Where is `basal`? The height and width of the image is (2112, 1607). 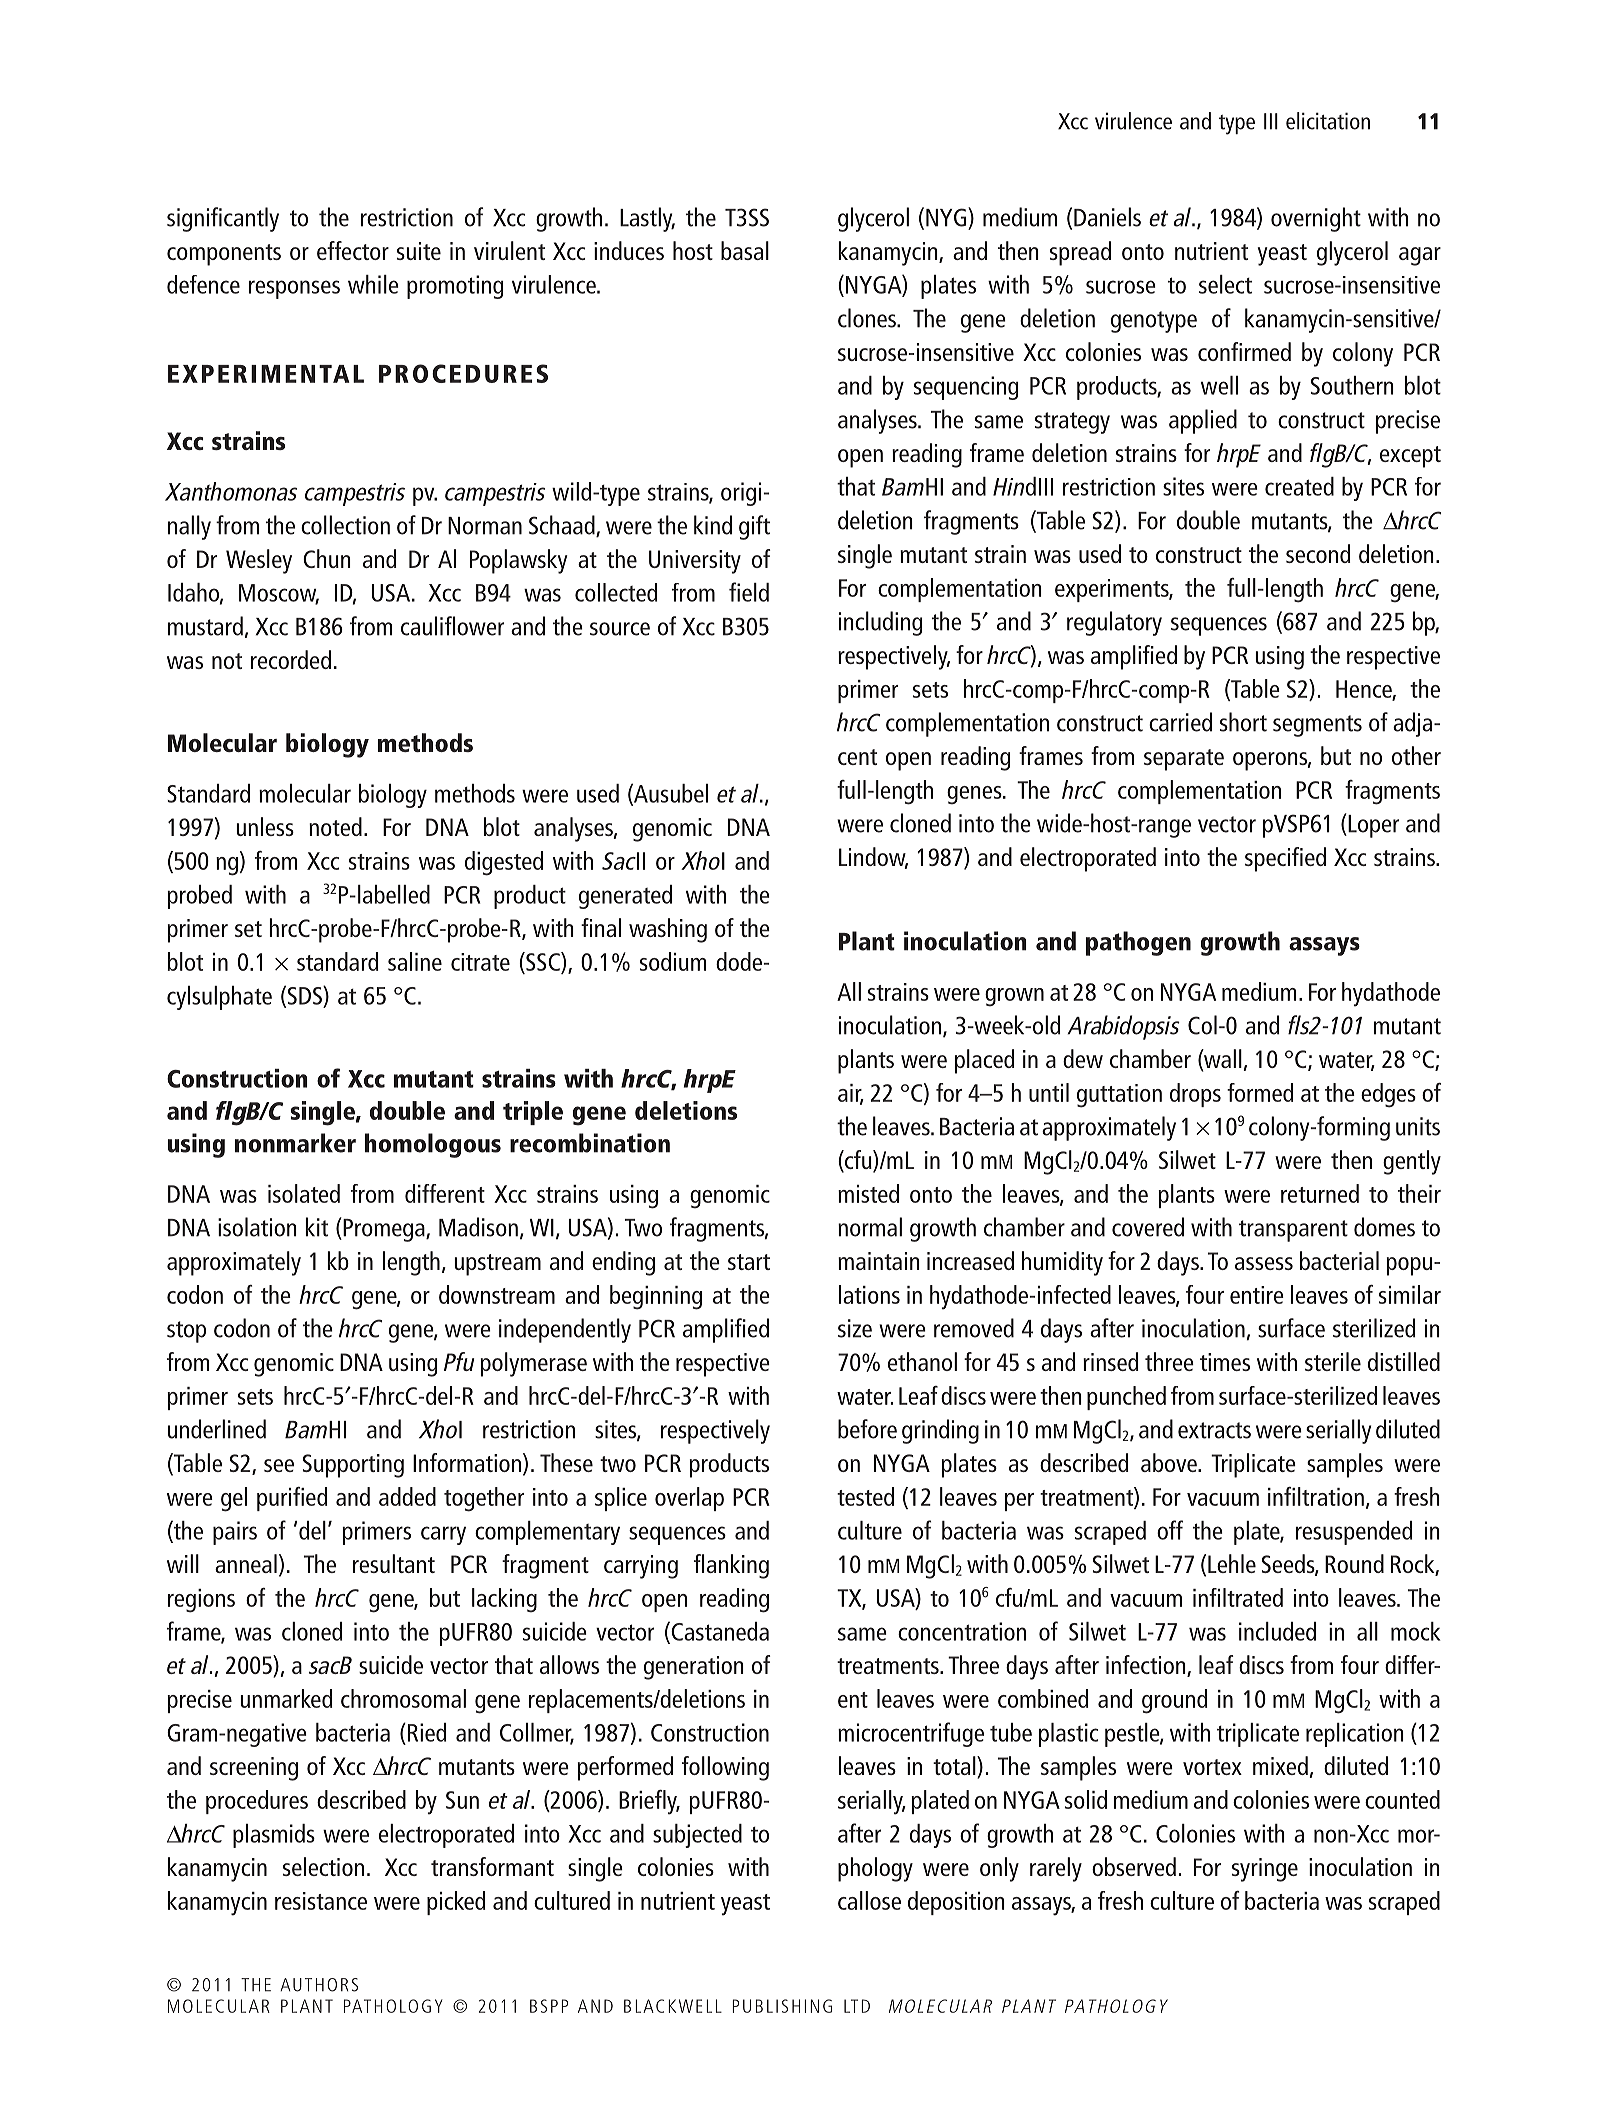
basal is located at coordinates (745, 250).
